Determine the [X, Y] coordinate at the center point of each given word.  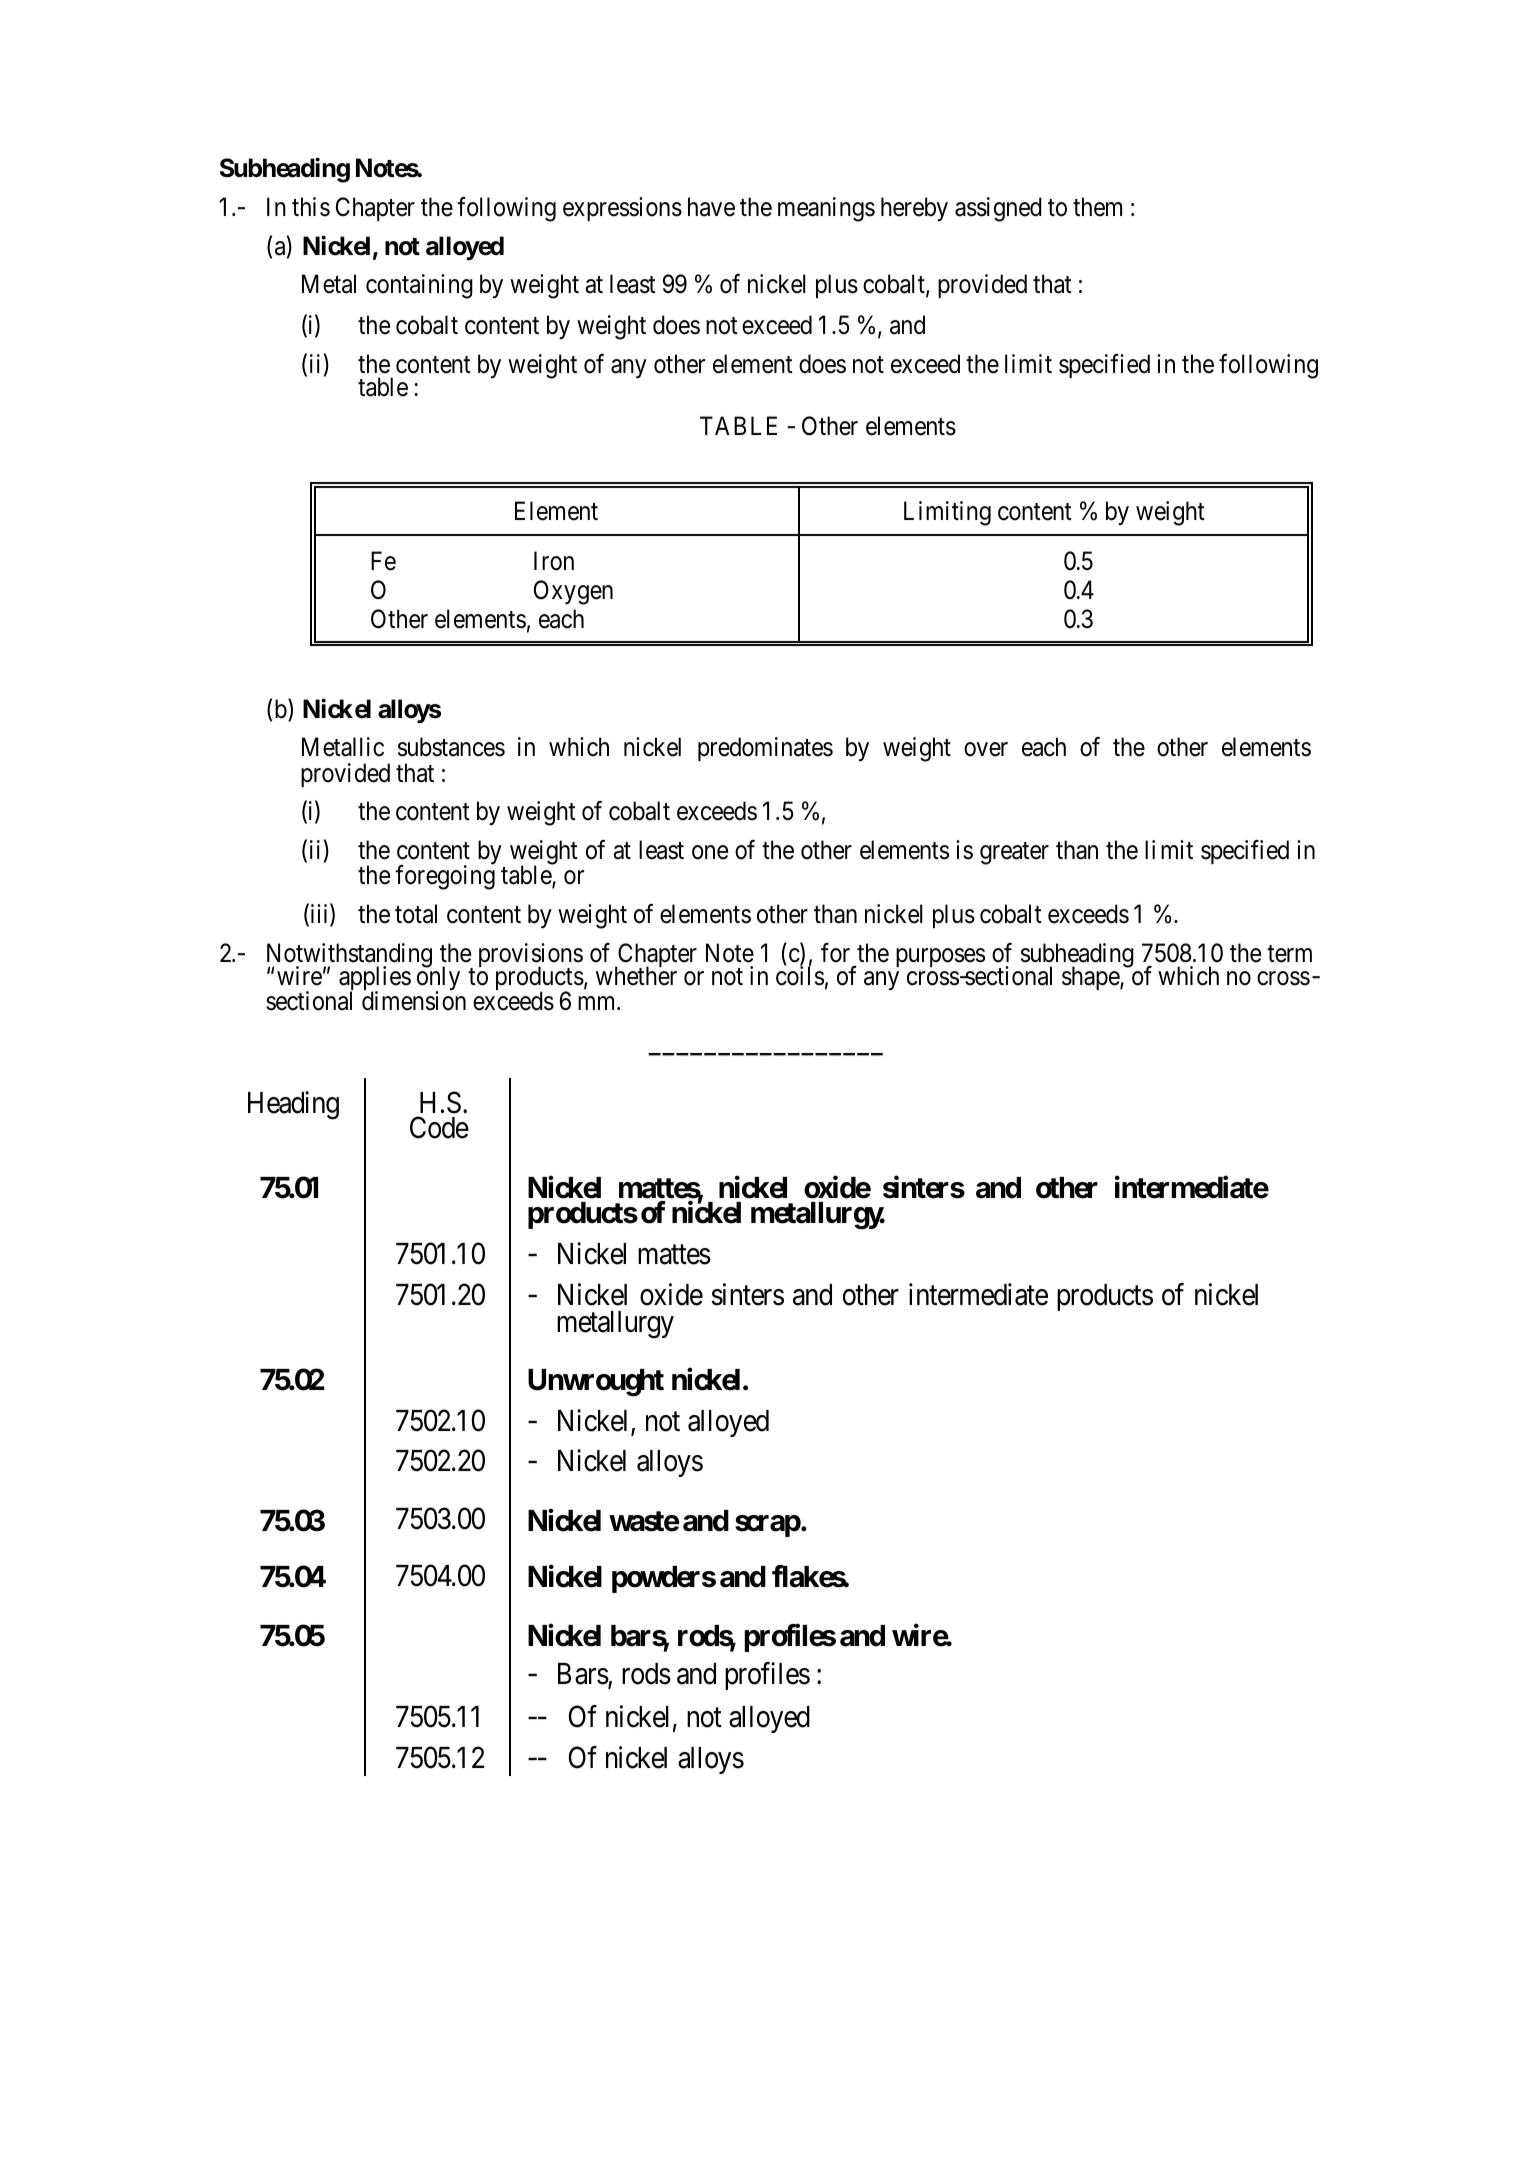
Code [439, 1127]
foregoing [445, 877]
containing [419, 286]
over [986, 750]
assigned [998, 209]
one [710, 852]
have [711, 207]
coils [800, 976]
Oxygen [573, 592]
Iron [554, 561]
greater [1014, 853]
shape [1091, 978]
